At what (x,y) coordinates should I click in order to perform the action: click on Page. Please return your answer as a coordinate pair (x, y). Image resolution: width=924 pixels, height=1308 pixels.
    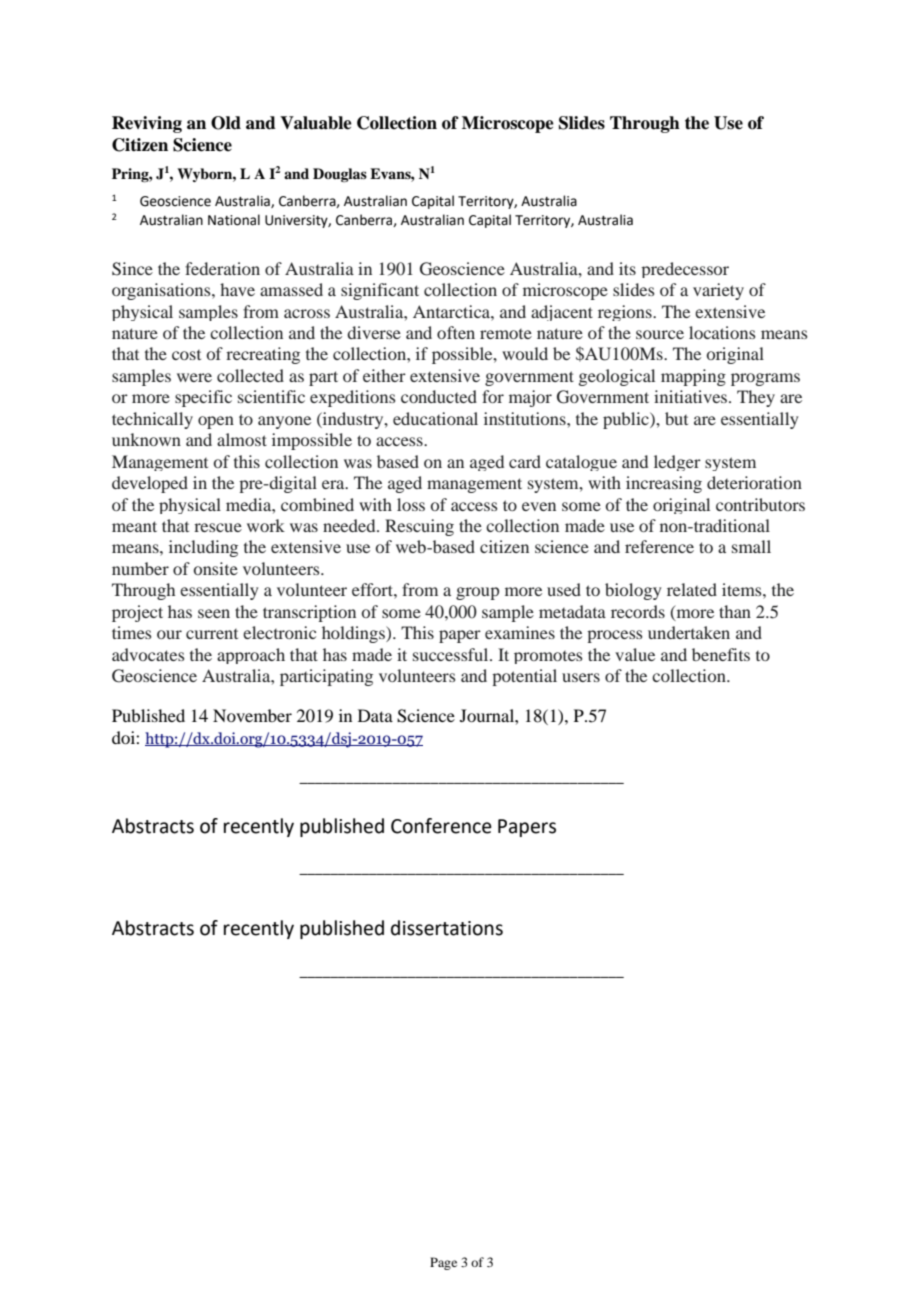
    Looking at the image, I should click on (443, 1263).
